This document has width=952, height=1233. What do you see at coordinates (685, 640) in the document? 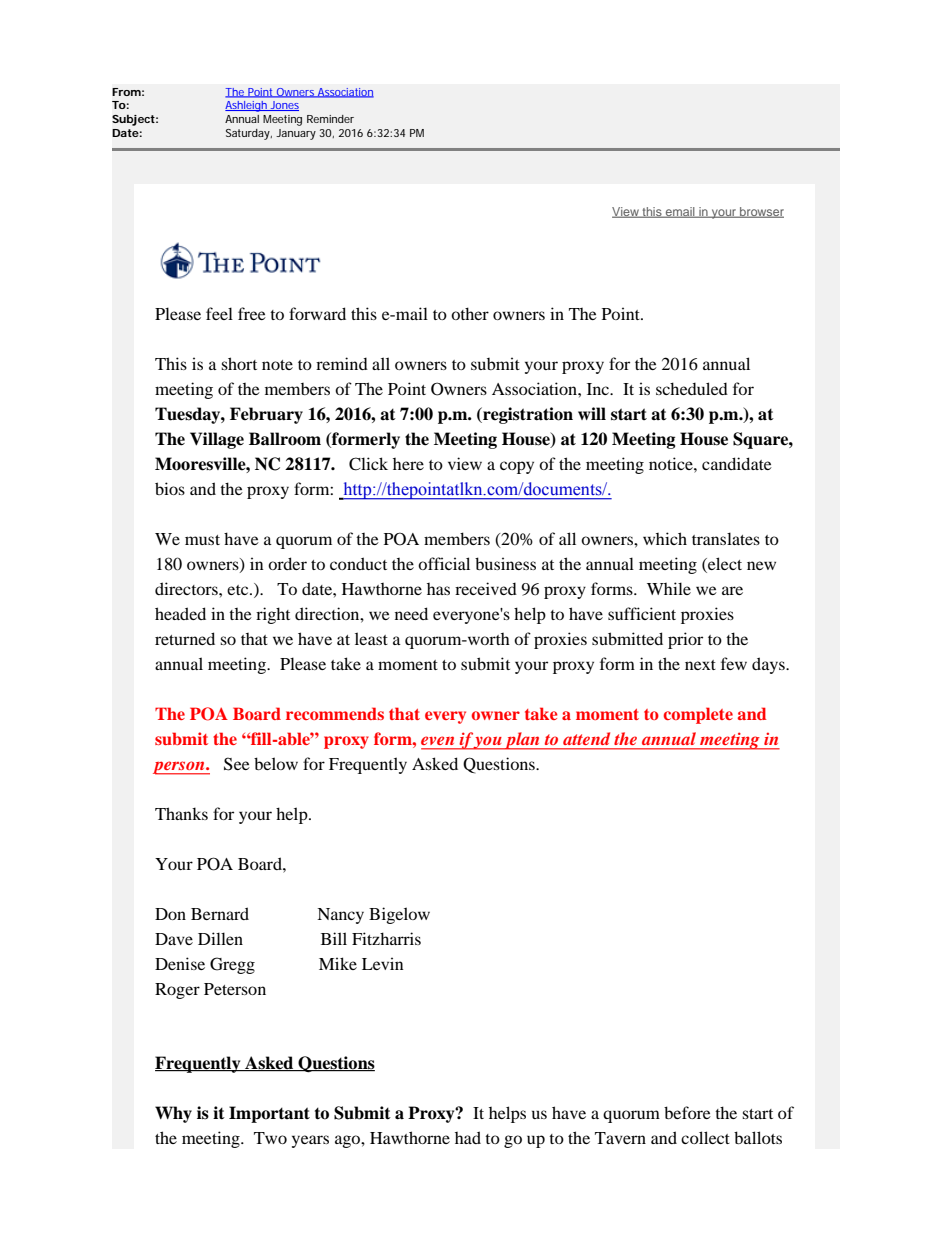
I see `prior` at bounding box center [685, 640].
